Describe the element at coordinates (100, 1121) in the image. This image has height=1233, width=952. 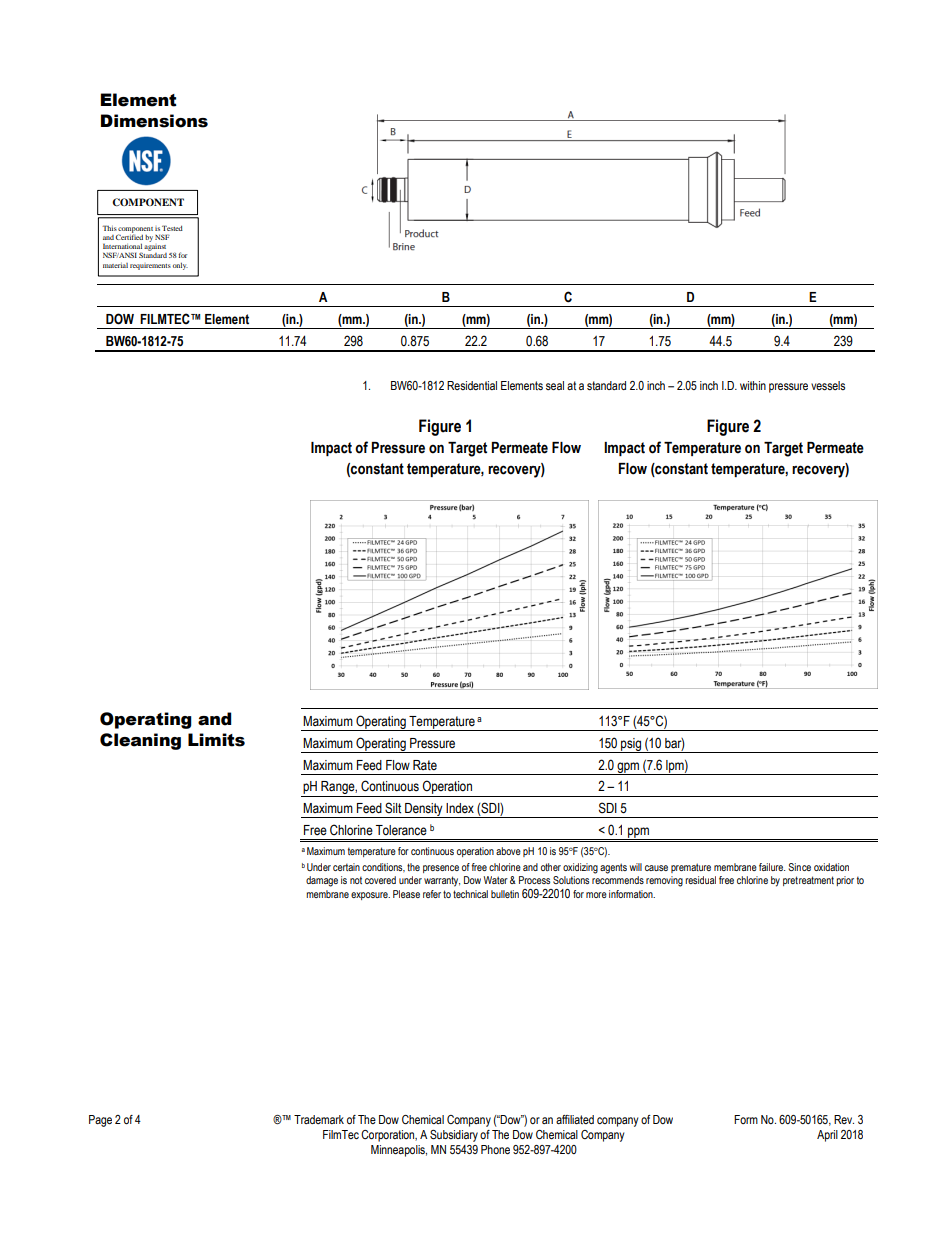
I see `Page` at that location.
